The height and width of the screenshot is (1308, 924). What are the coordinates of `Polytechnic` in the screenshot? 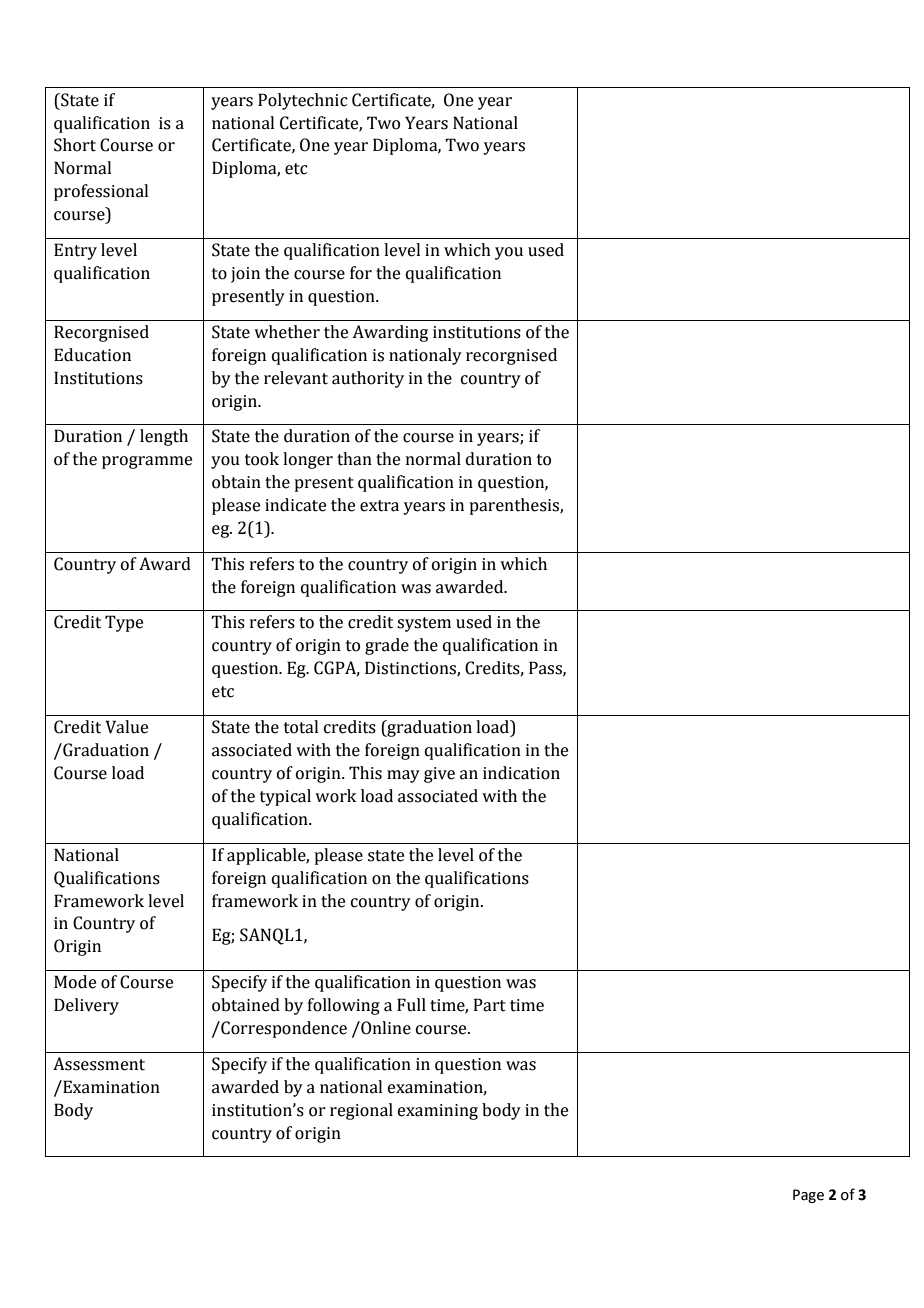 It's located at (303, 101).
